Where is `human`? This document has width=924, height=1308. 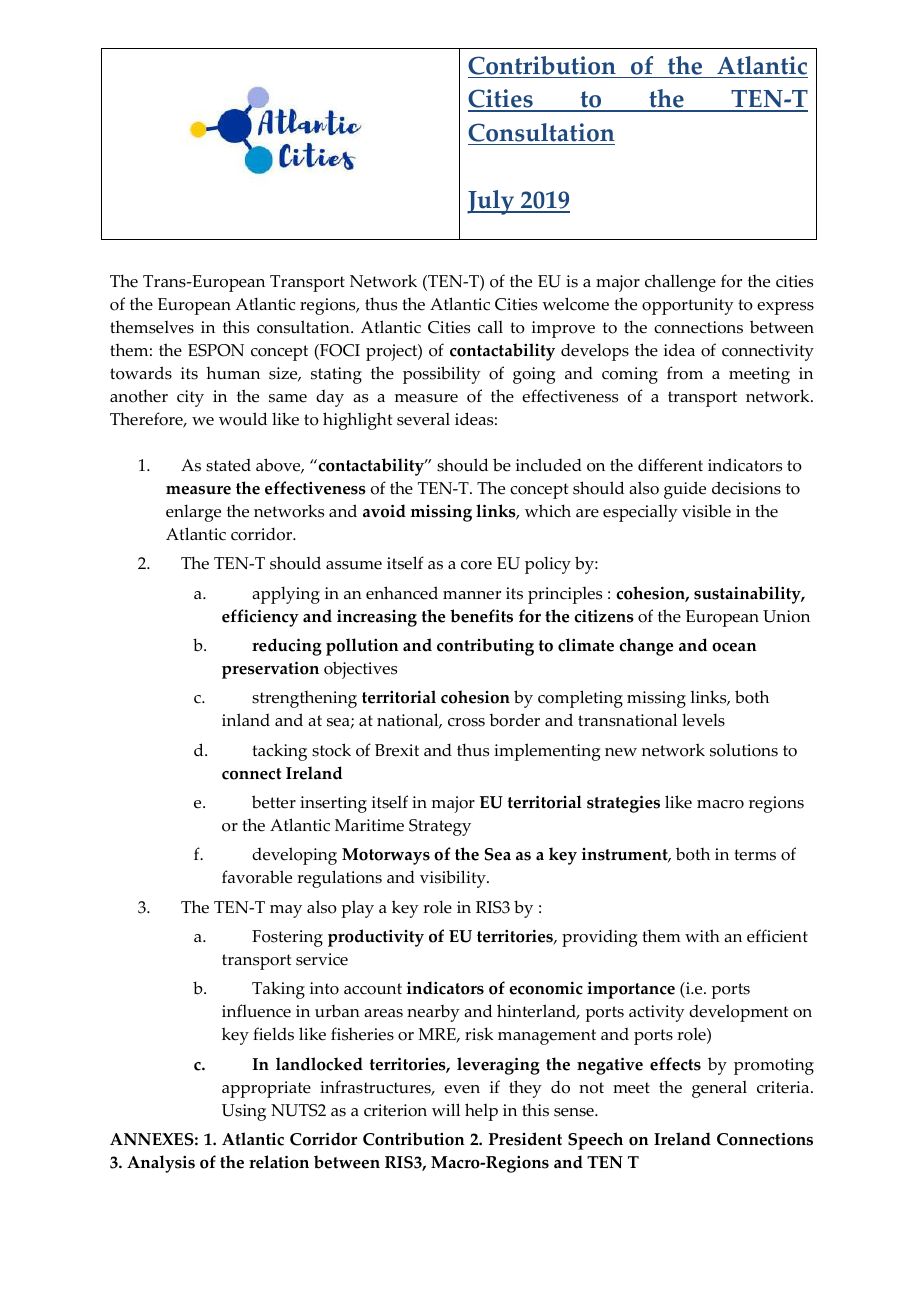 human is located at coordinates (233, 373).
